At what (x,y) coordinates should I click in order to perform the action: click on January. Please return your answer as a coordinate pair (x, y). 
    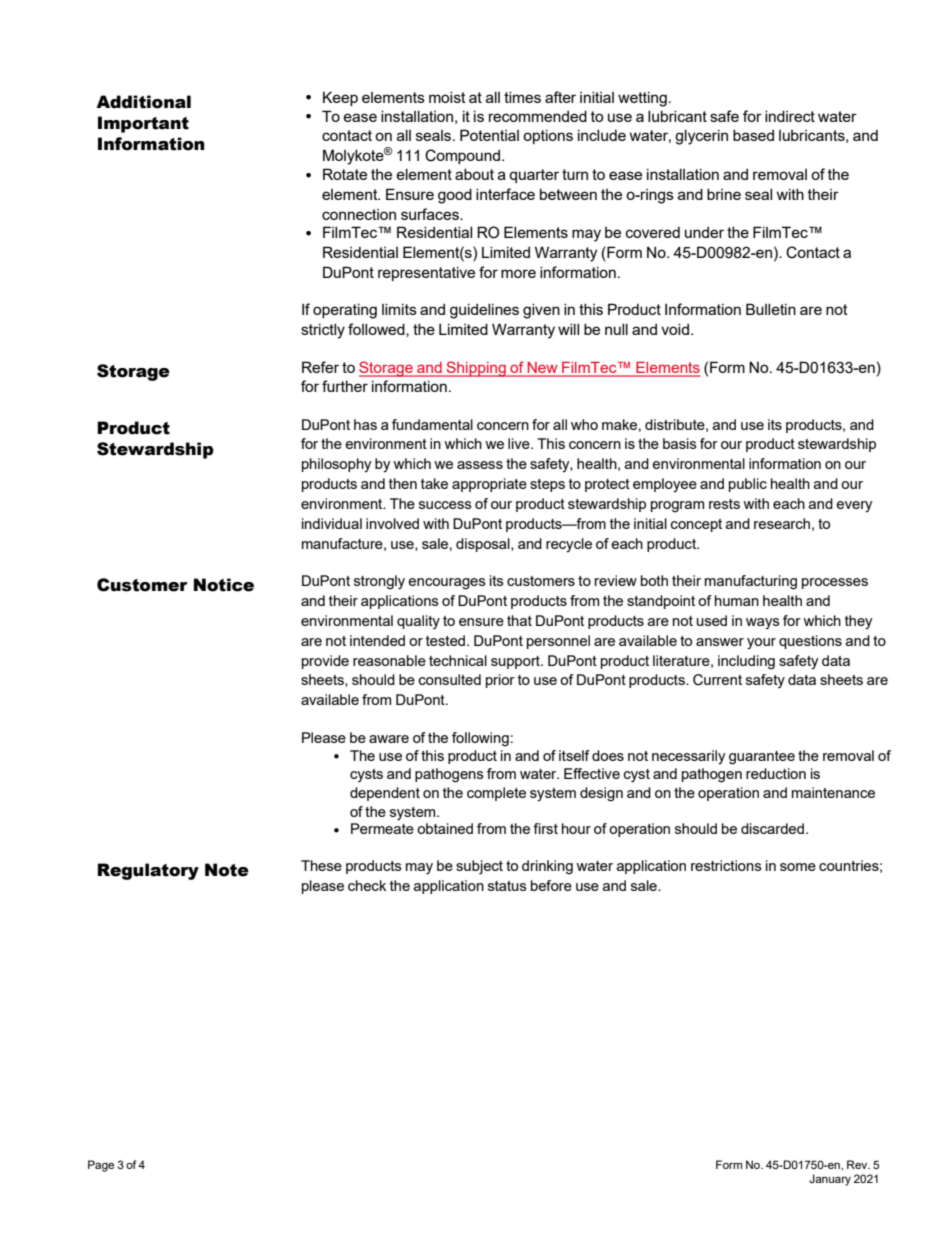
    Looking at the image, I should click on (830, 1180).
